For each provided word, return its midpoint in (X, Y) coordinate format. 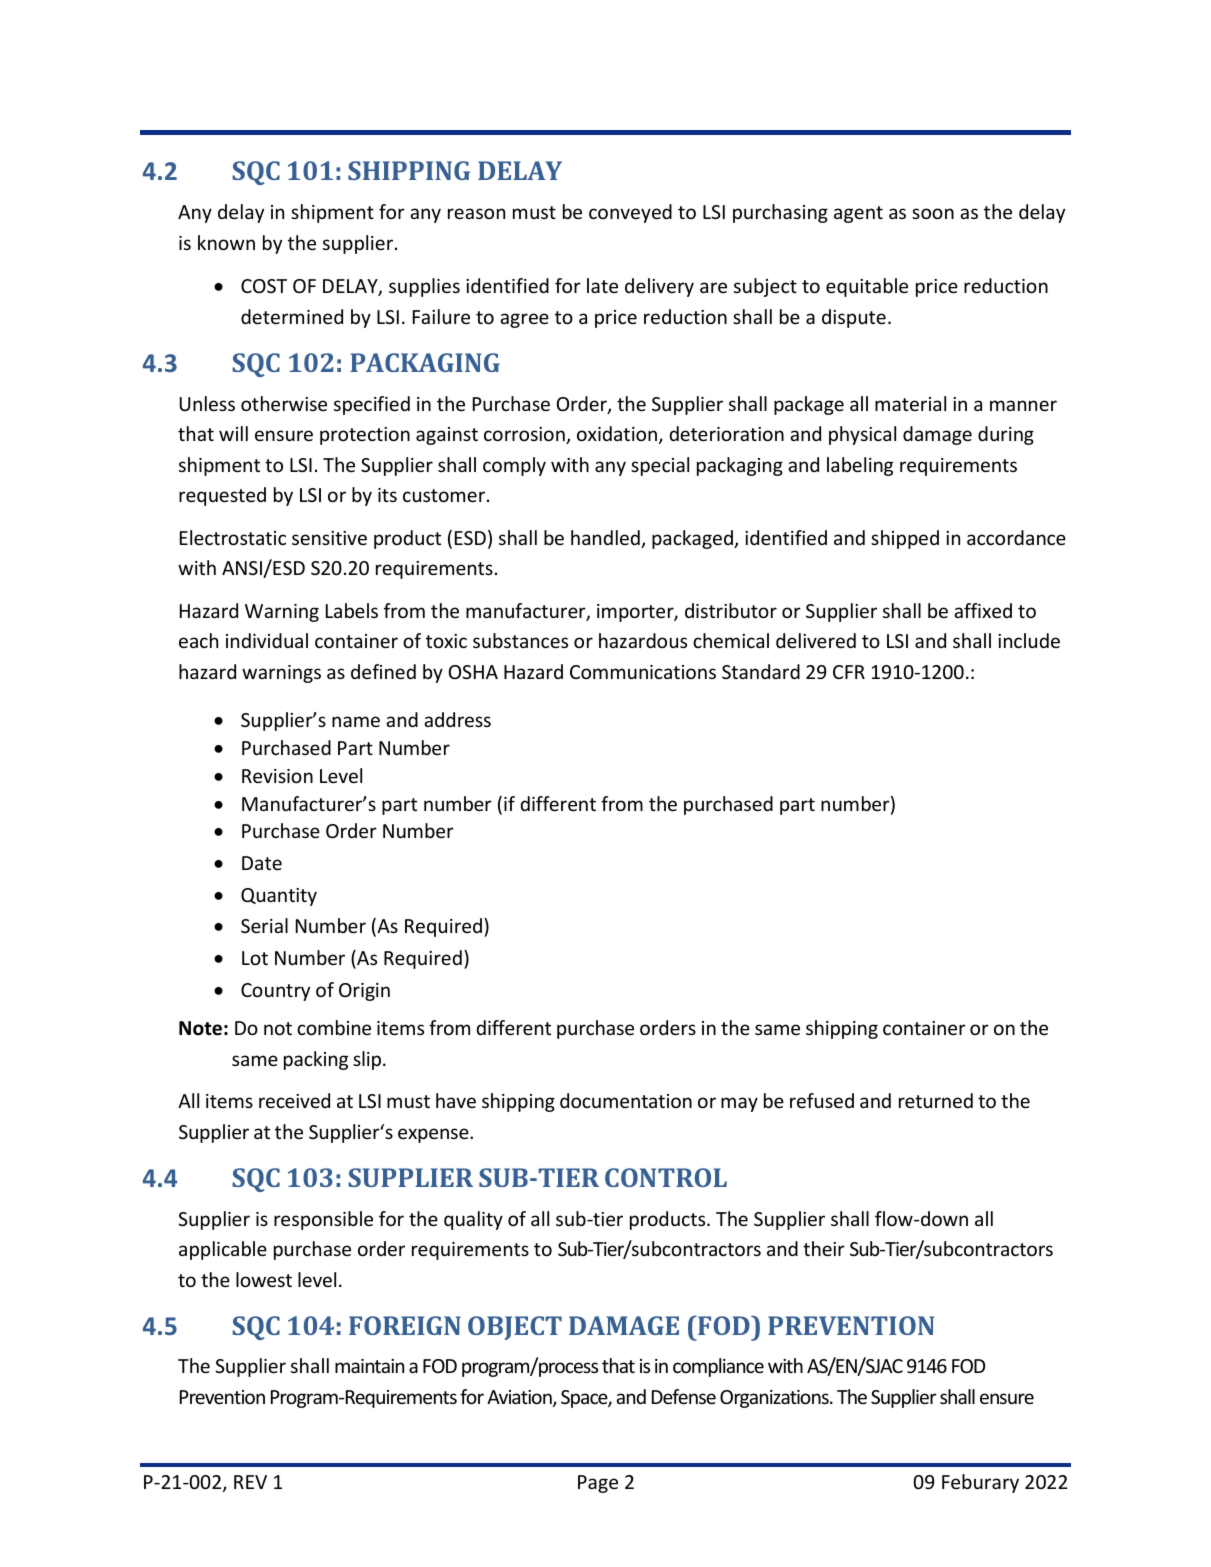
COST (264, 286)
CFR (849, 672)
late (602, 285)
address (457, 719)
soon (933, 213)
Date (262, 863)
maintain (369, 1366)
